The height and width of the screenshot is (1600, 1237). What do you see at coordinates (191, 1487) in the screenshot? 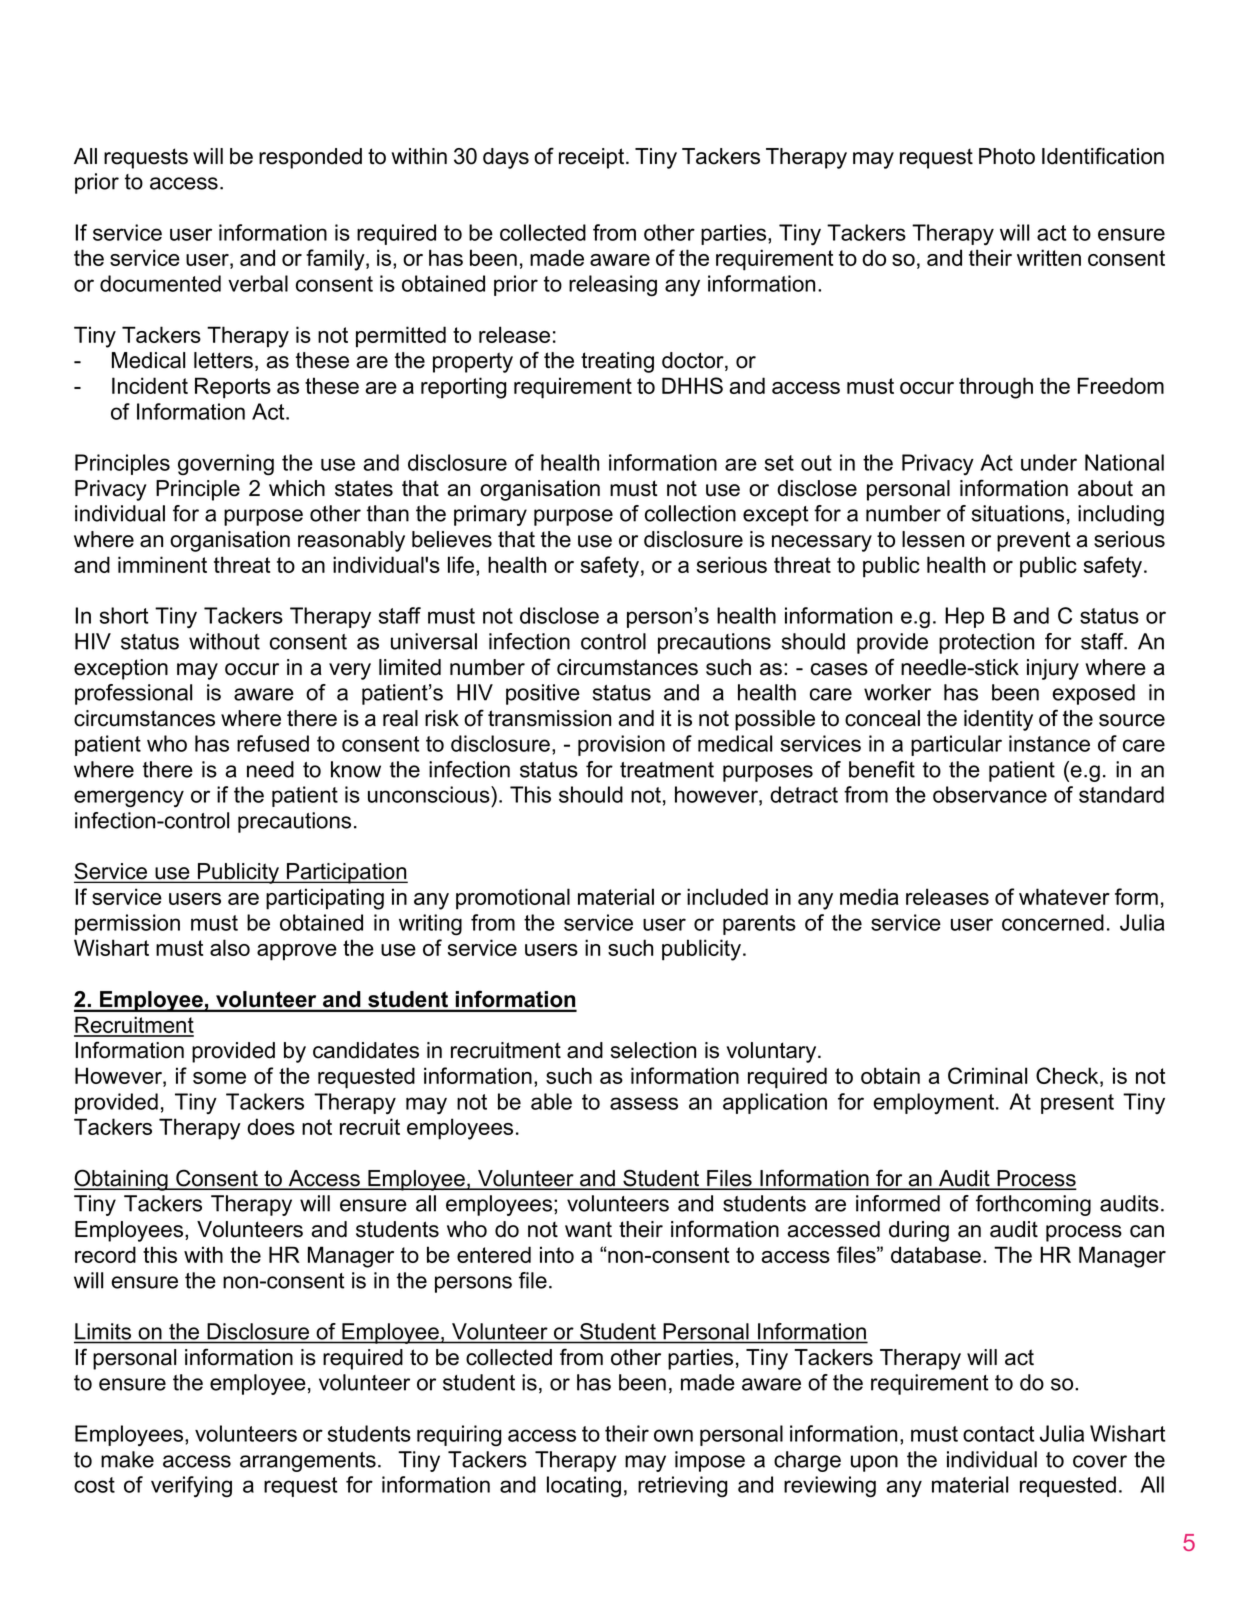
I see `verifying` at bounding box center [191, 1487].
